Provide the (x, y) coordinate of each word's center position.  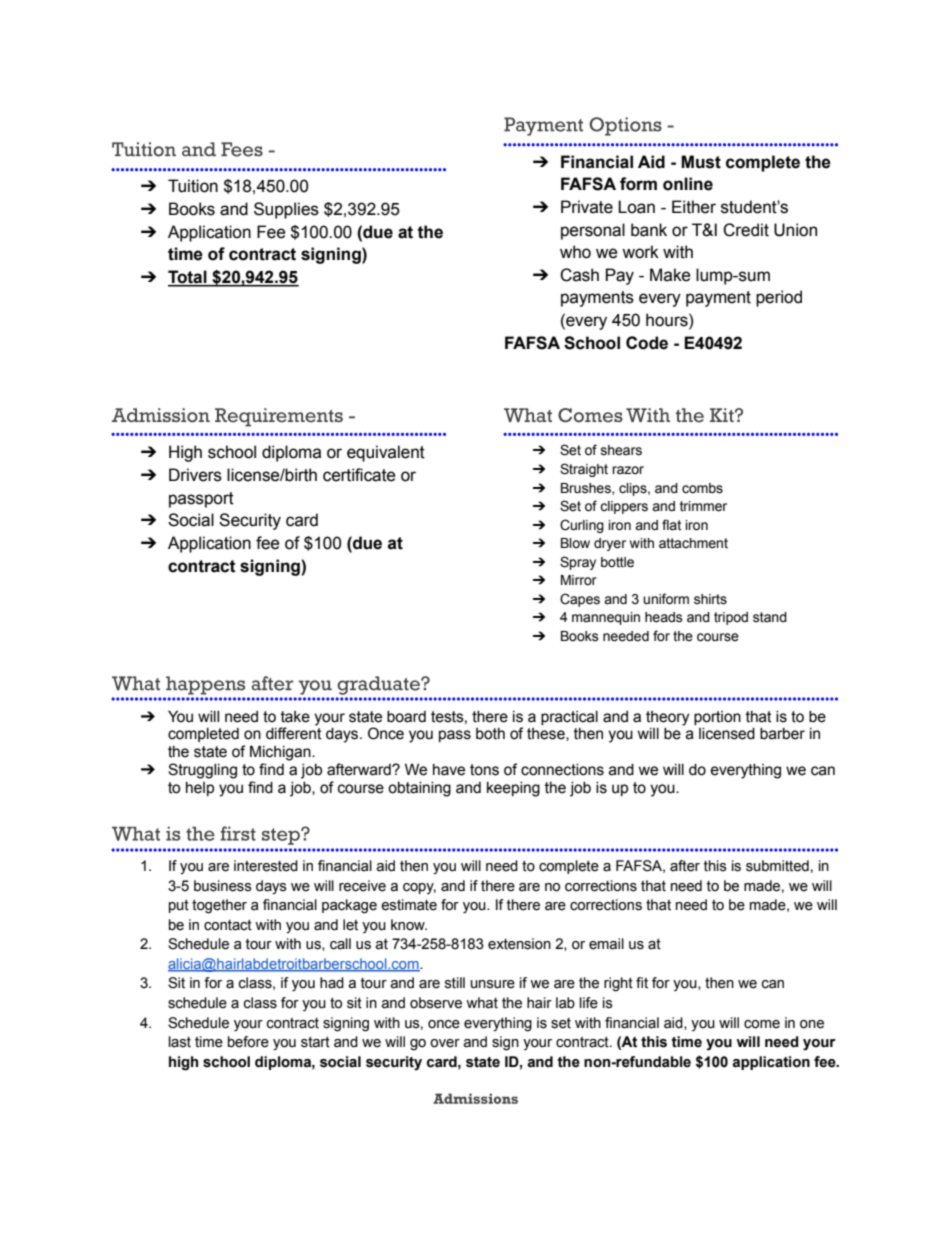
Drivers (195, 475)
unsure (493, 984)
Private (587, 207)
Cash (579, 275)
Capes (580, 600)
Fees (242, 149)
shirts (710, 599)
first (238, 833)
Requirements (279, 417)
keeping (513, 789)
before (248, 1042)
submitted (777, 866)
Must (701, 162)
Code (647, 343)
